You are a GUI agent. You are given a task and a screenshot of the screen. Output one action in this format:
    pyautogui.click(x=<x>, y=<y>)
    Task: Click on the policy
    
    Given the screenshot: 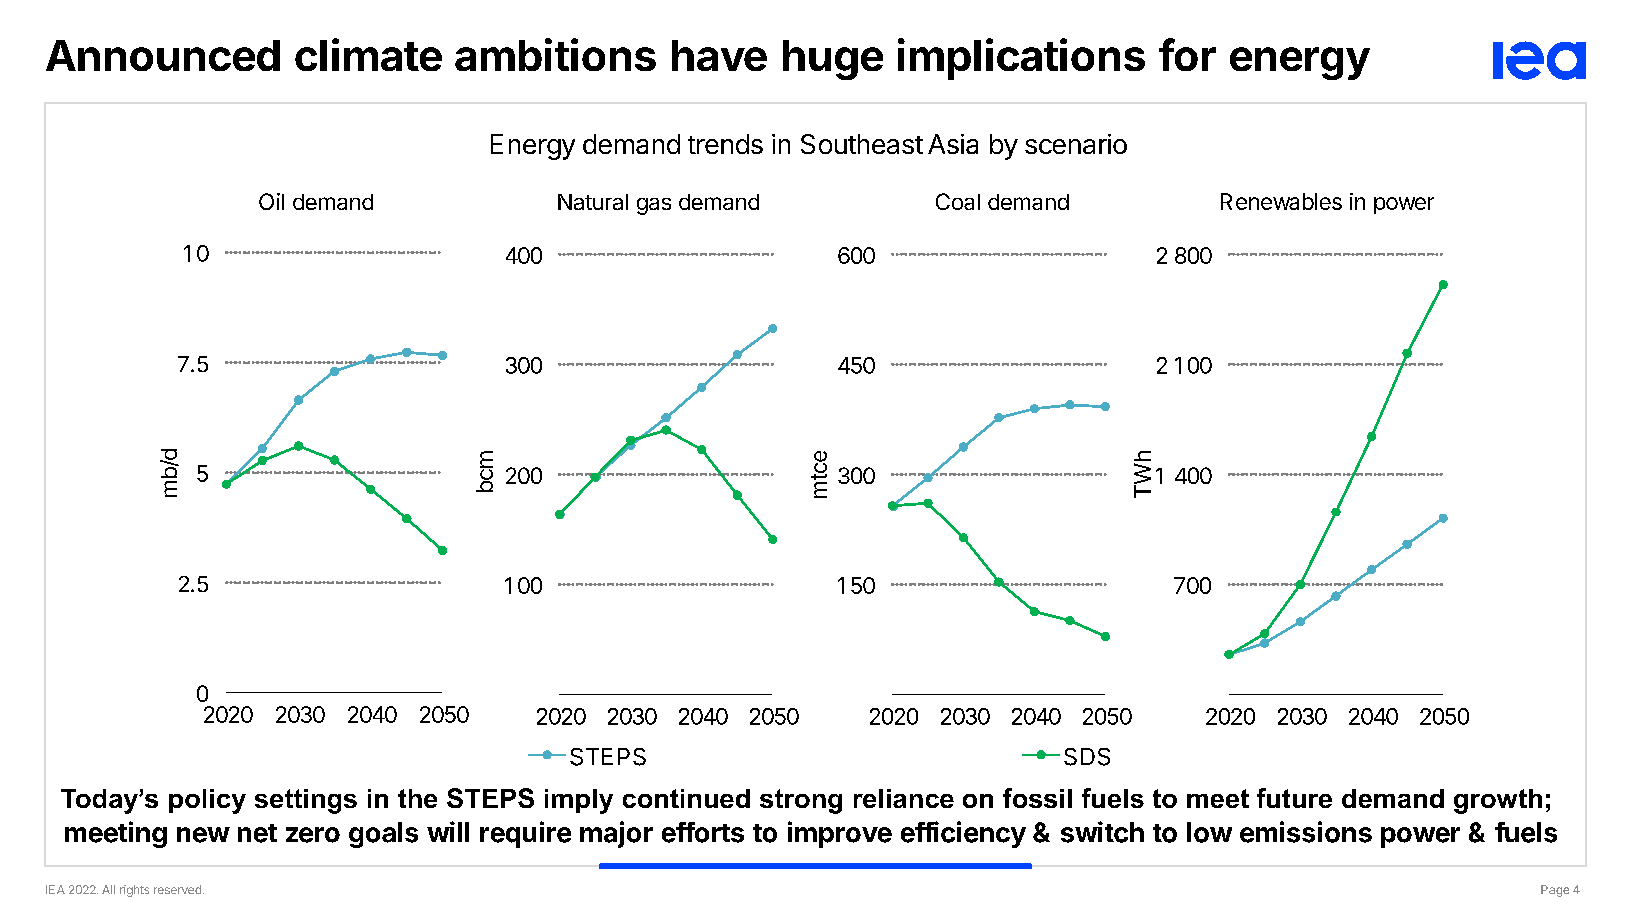 What is the action you would take?
    pyautogui.click(x=207, y=801)
